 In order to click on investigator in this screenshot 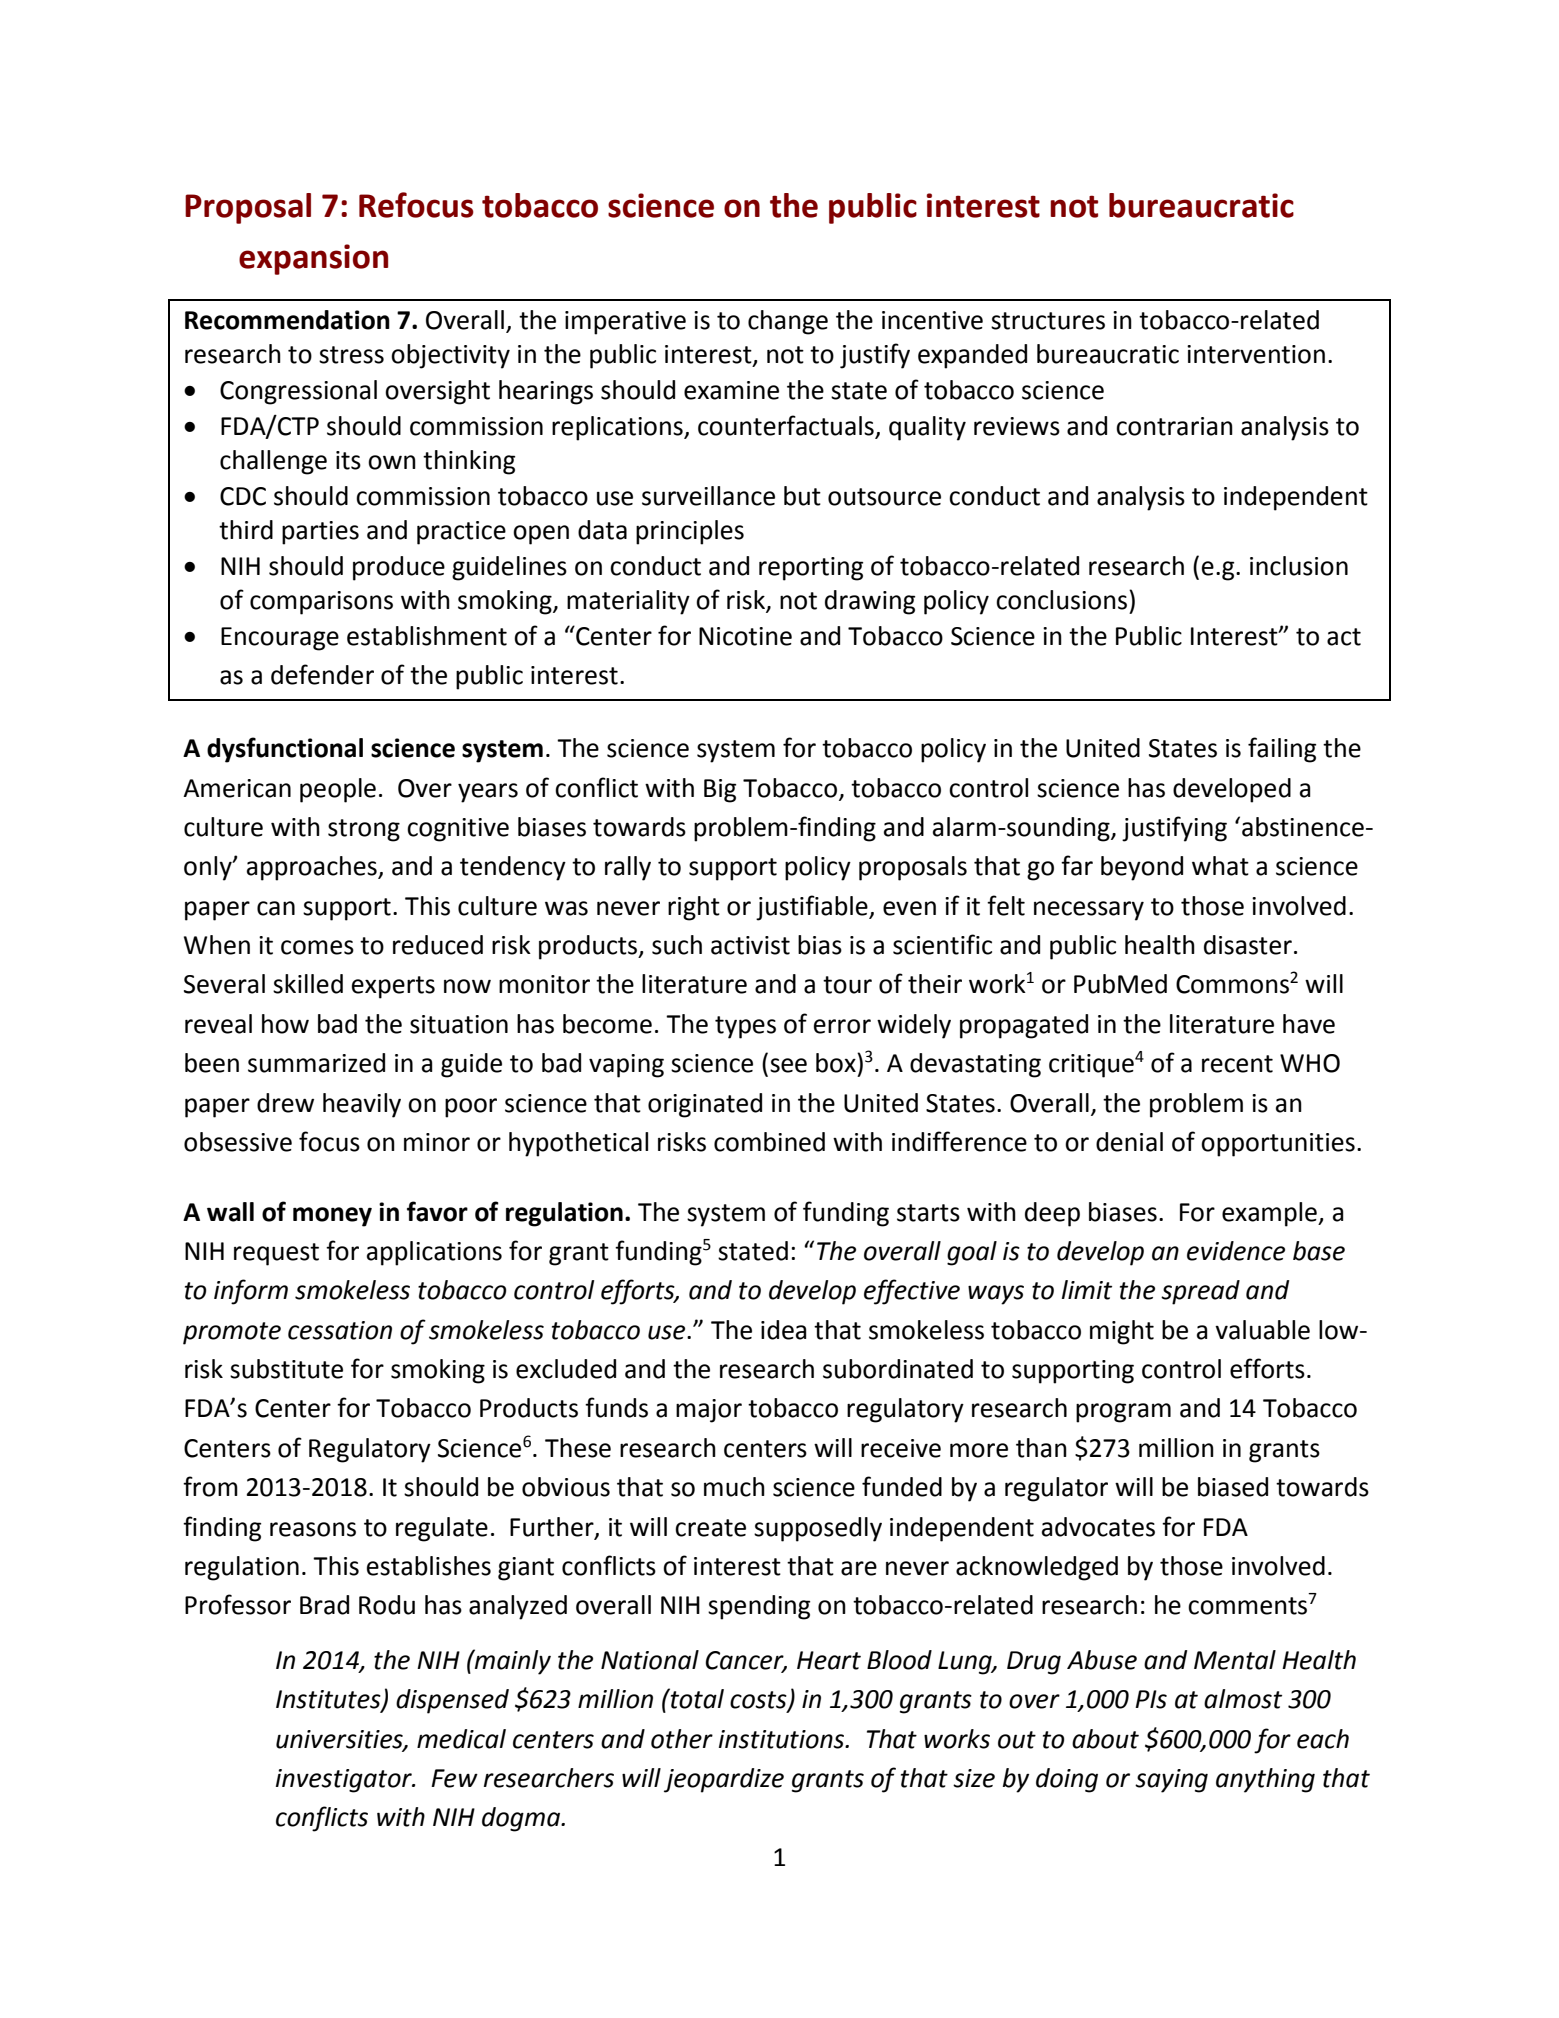, I will do `click(345, 1781)`.
